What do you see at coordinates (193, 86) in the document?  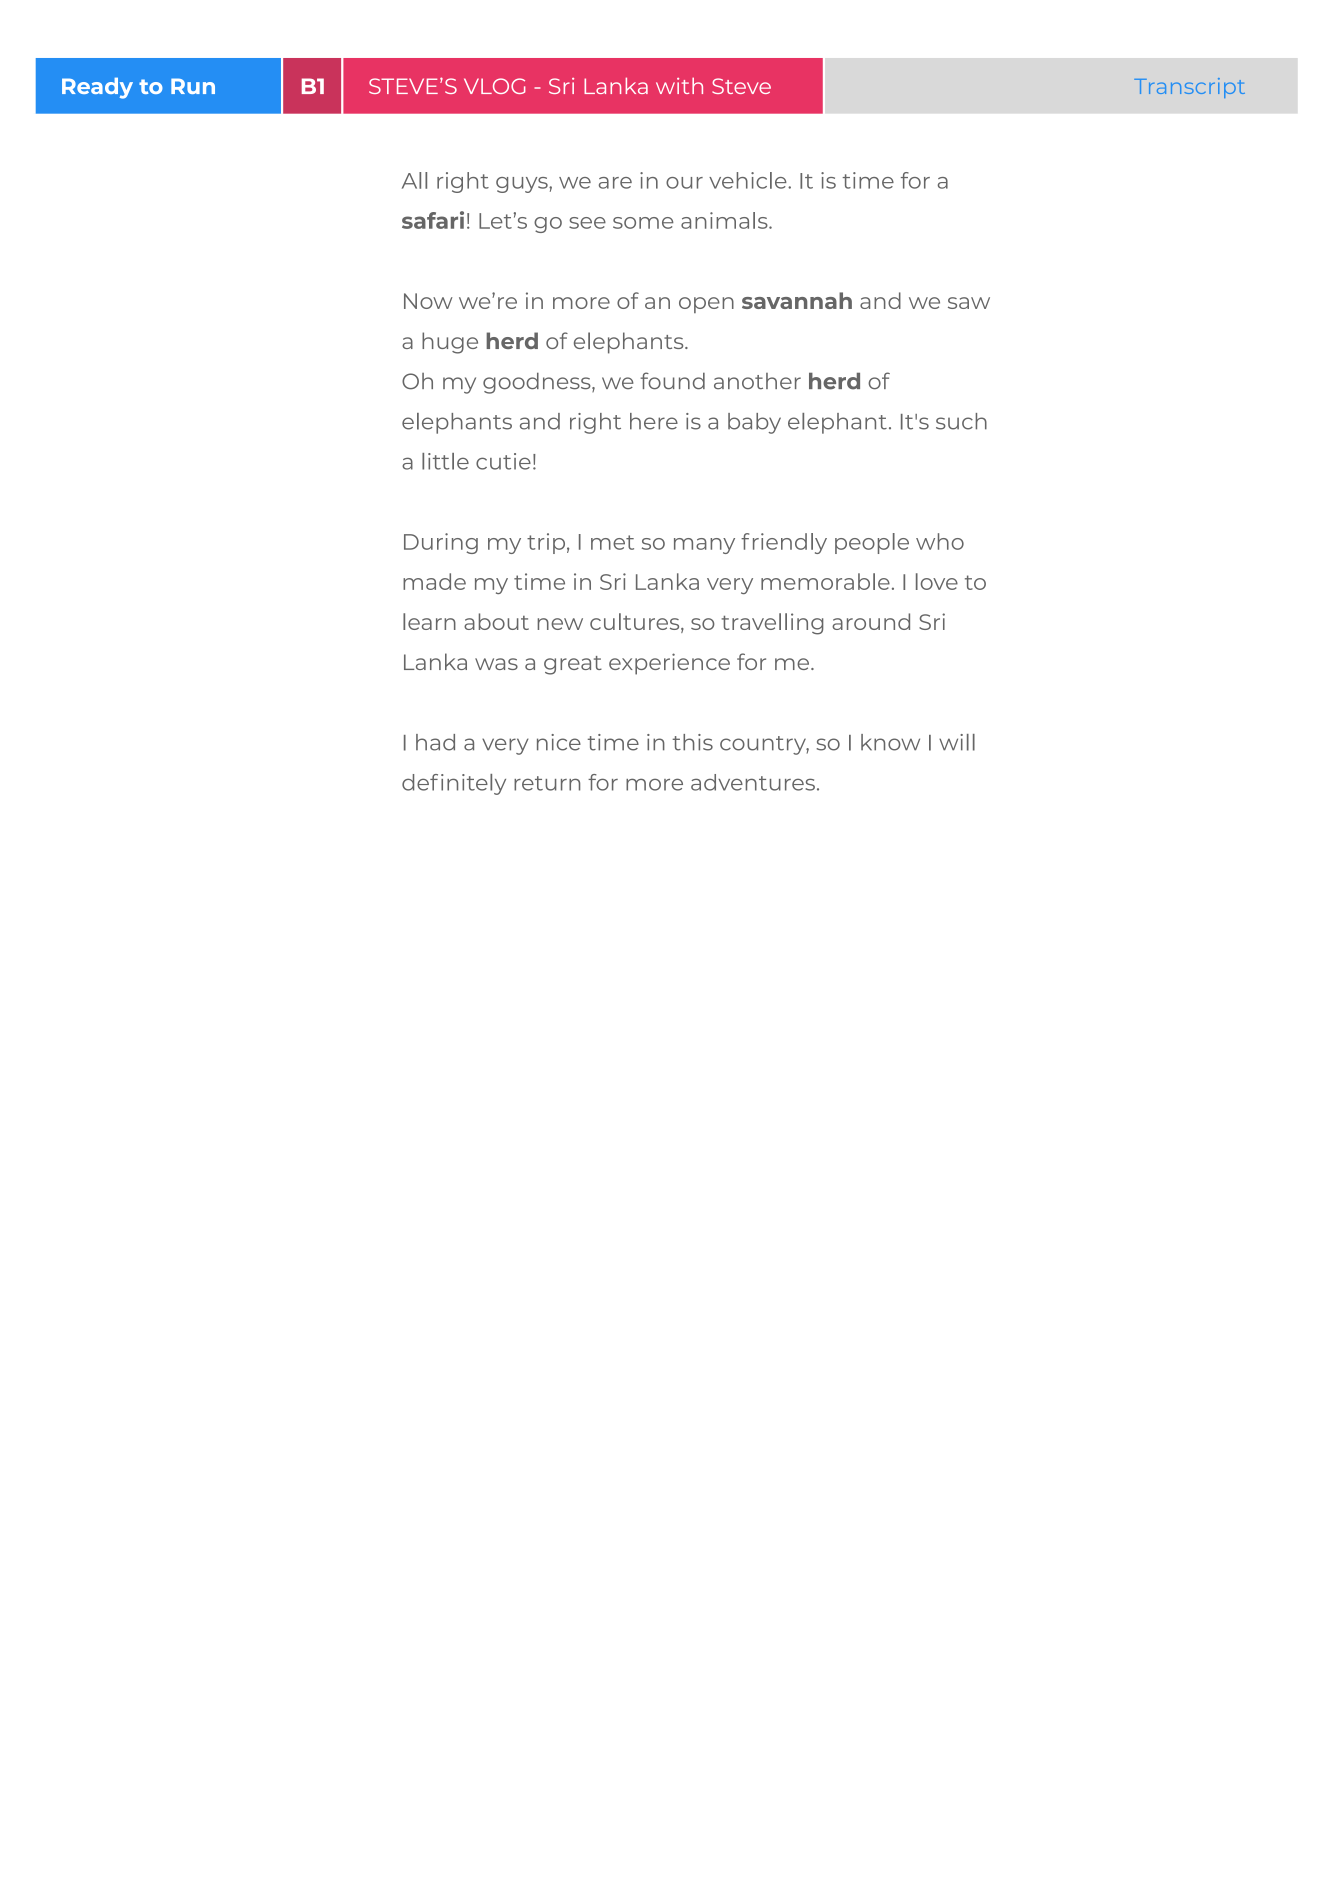 I see `Run` at bounding box center [193, 86].
